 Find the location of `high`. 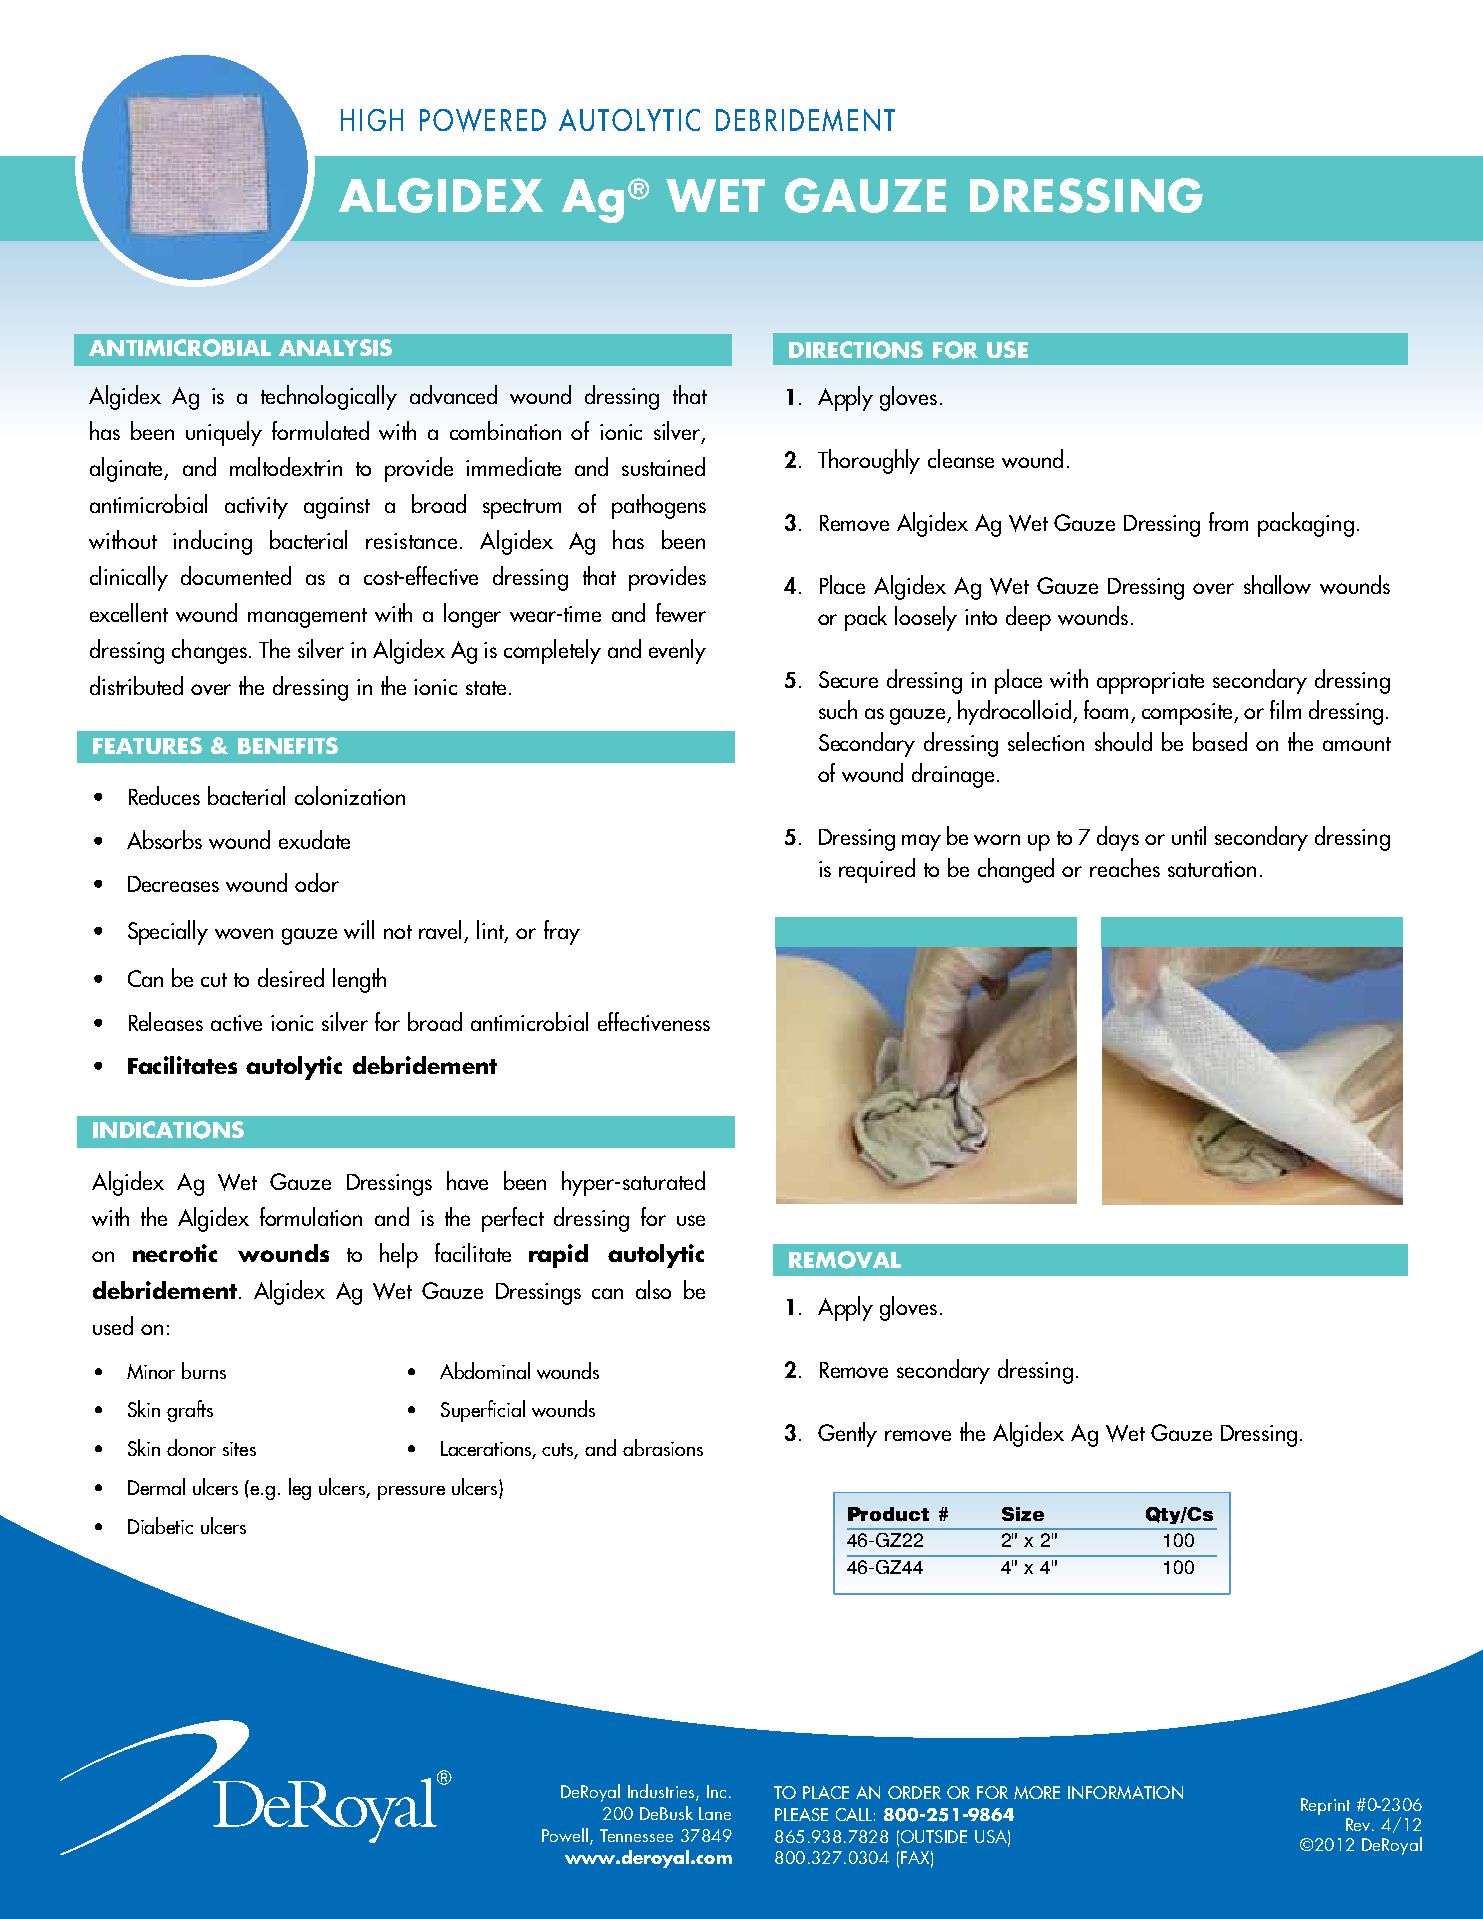

high is located at coordinates (372, 120).
